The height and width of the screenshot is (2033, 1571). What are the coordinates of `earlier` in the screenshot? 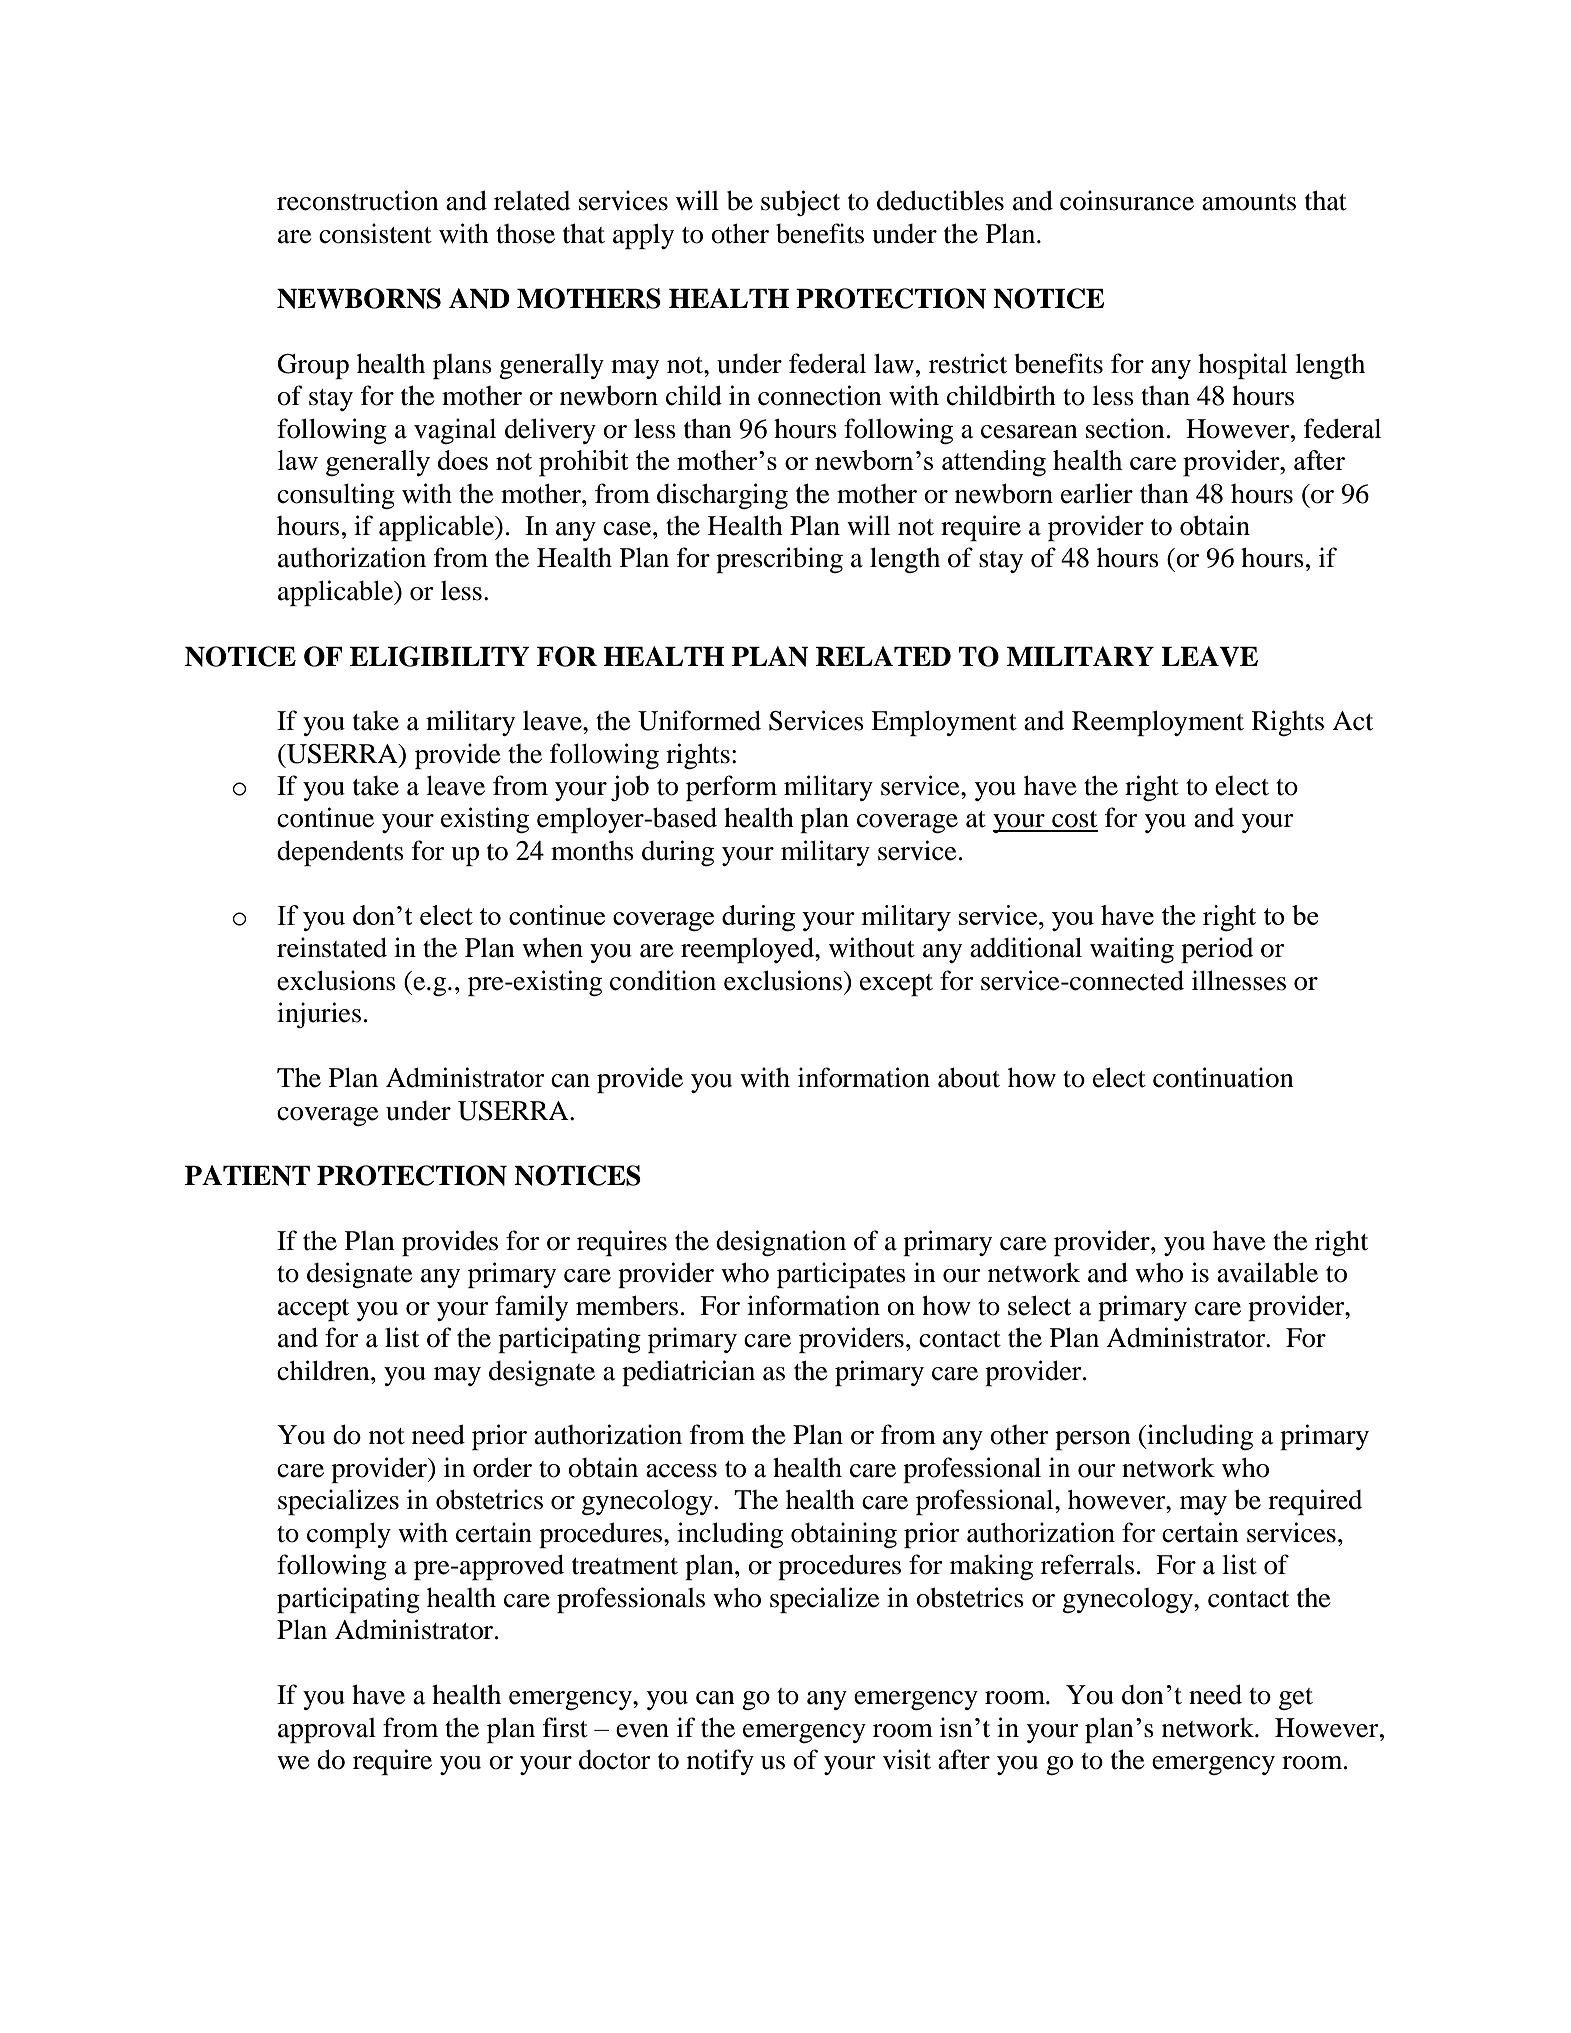 It's located at (1097, 493).
